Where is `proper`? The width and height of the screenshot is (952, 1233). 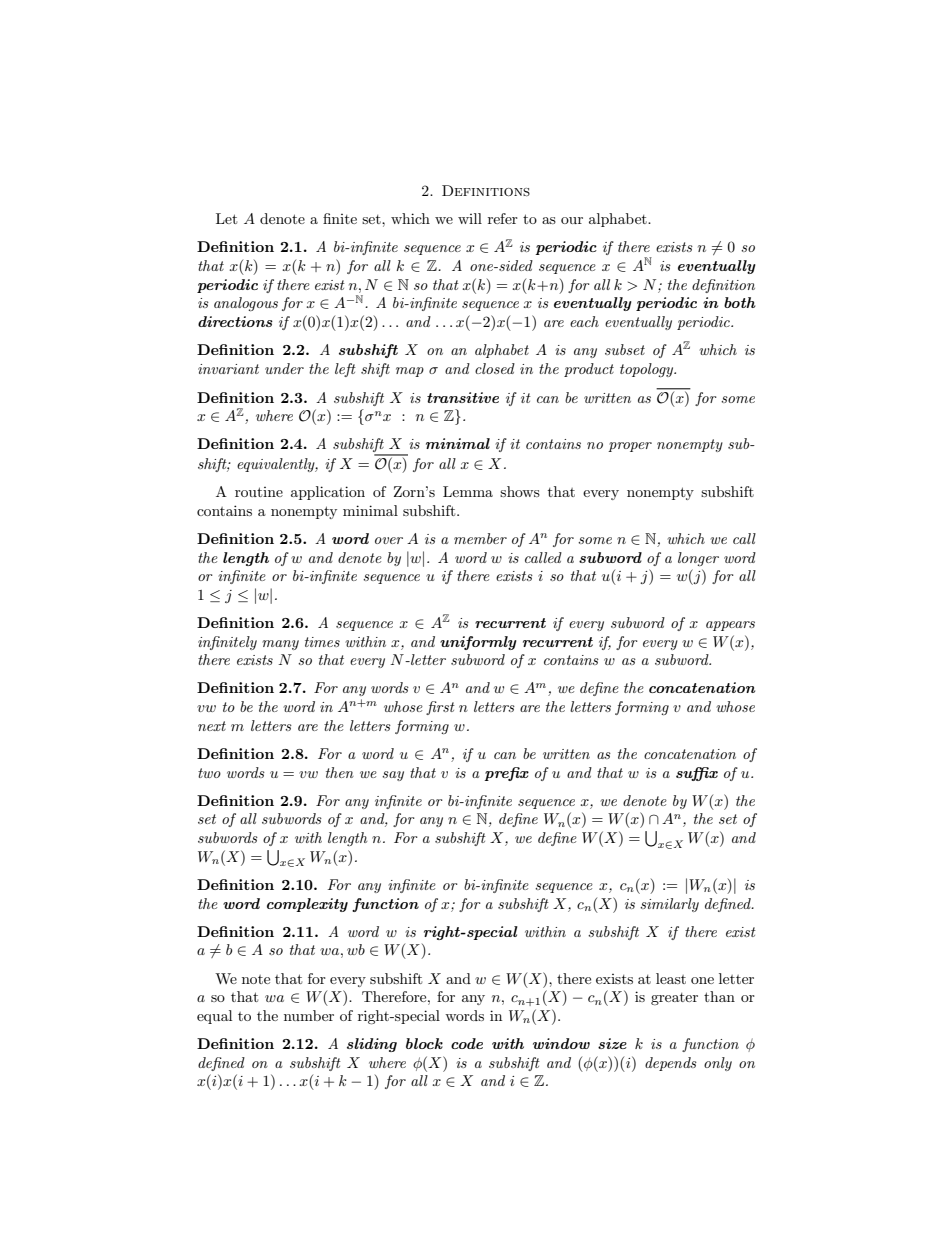
proper is located at coordinates (630, 447).
